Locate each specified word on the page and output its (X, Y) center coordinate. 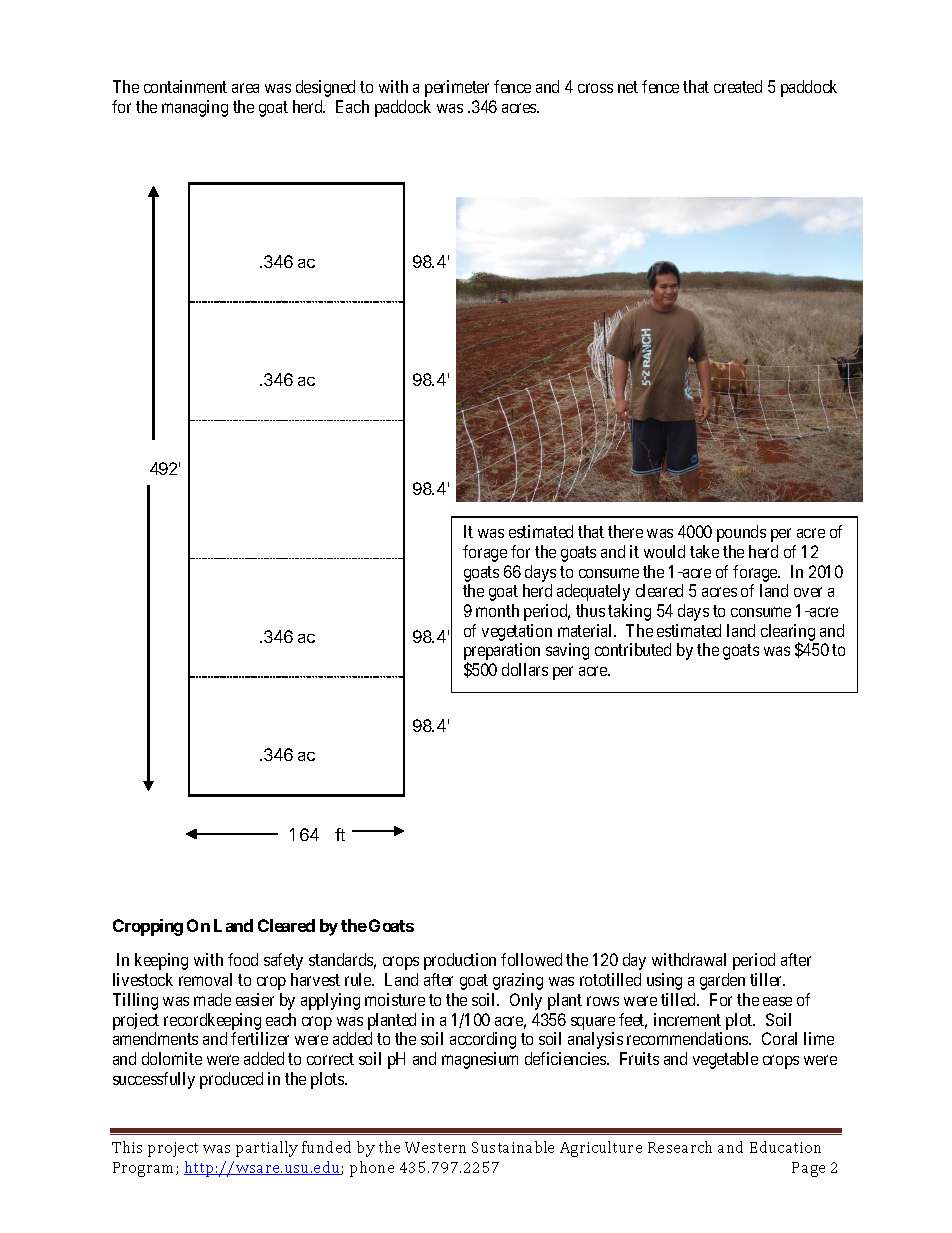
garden (722, 981)
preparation (502, 653)
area (245, 88)
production (460, 961)
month (497, 610)
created (738, 86)
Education (785, 1147)
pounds (741, 533)
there (625, 531)
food (243, 959)
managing (195, 108)
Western (435, 1147)
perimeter (457, 88)
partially (267, 1149)
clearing (788, 633)
